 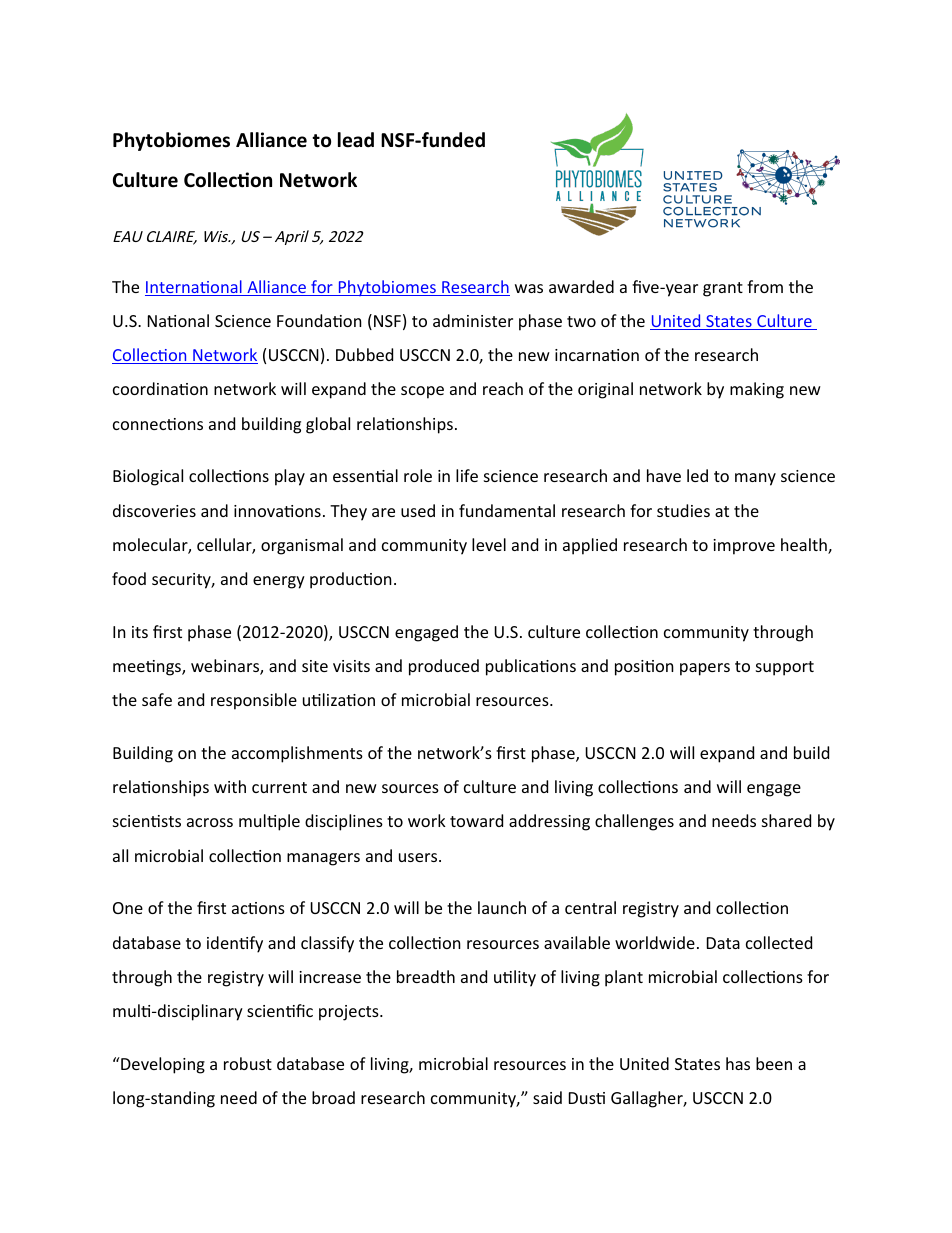 I want to click on was, so click(x=529, y=288).
